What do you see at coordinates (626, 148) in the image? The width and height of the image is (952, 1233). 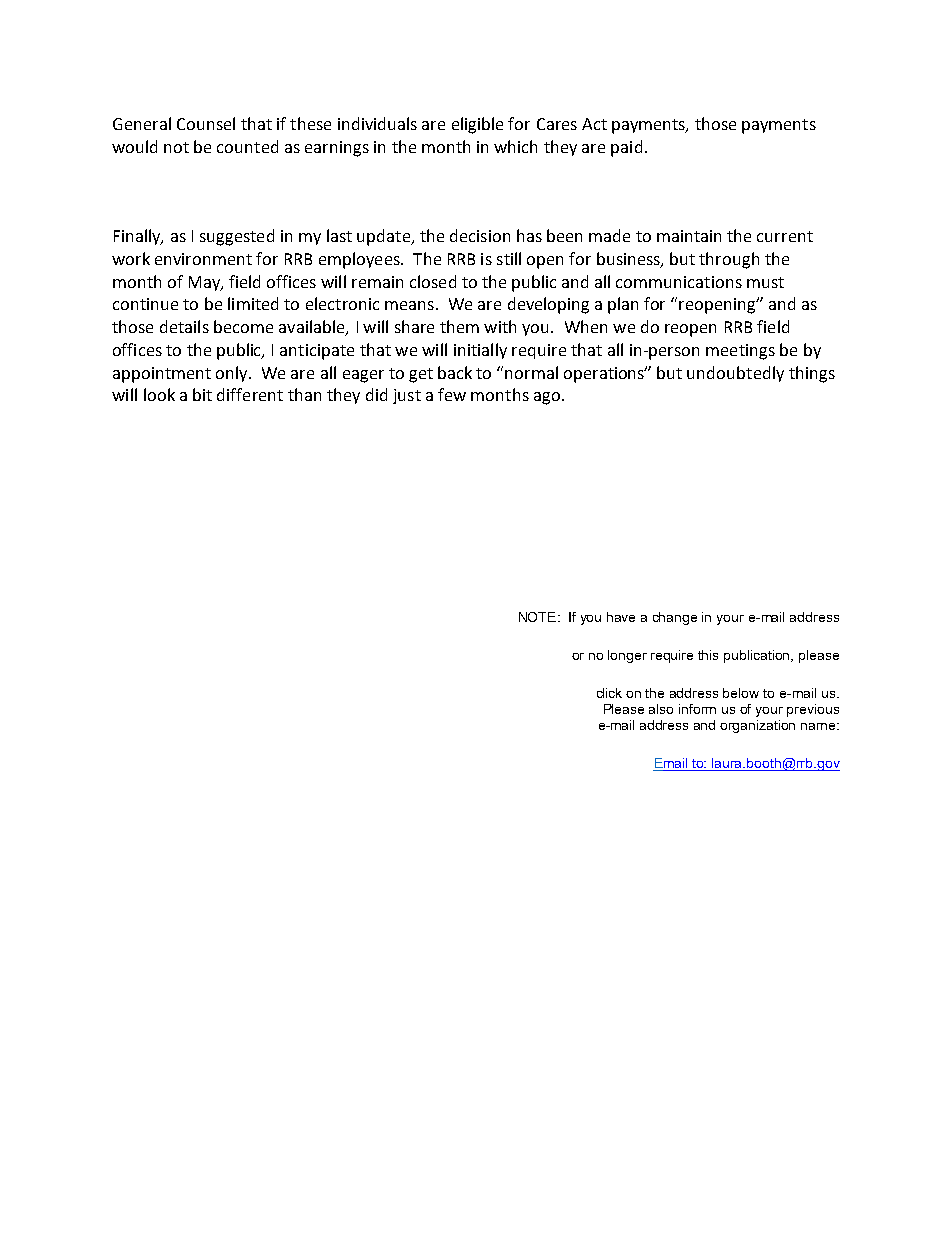 I see `paid` at bounding box center [626, 148].
